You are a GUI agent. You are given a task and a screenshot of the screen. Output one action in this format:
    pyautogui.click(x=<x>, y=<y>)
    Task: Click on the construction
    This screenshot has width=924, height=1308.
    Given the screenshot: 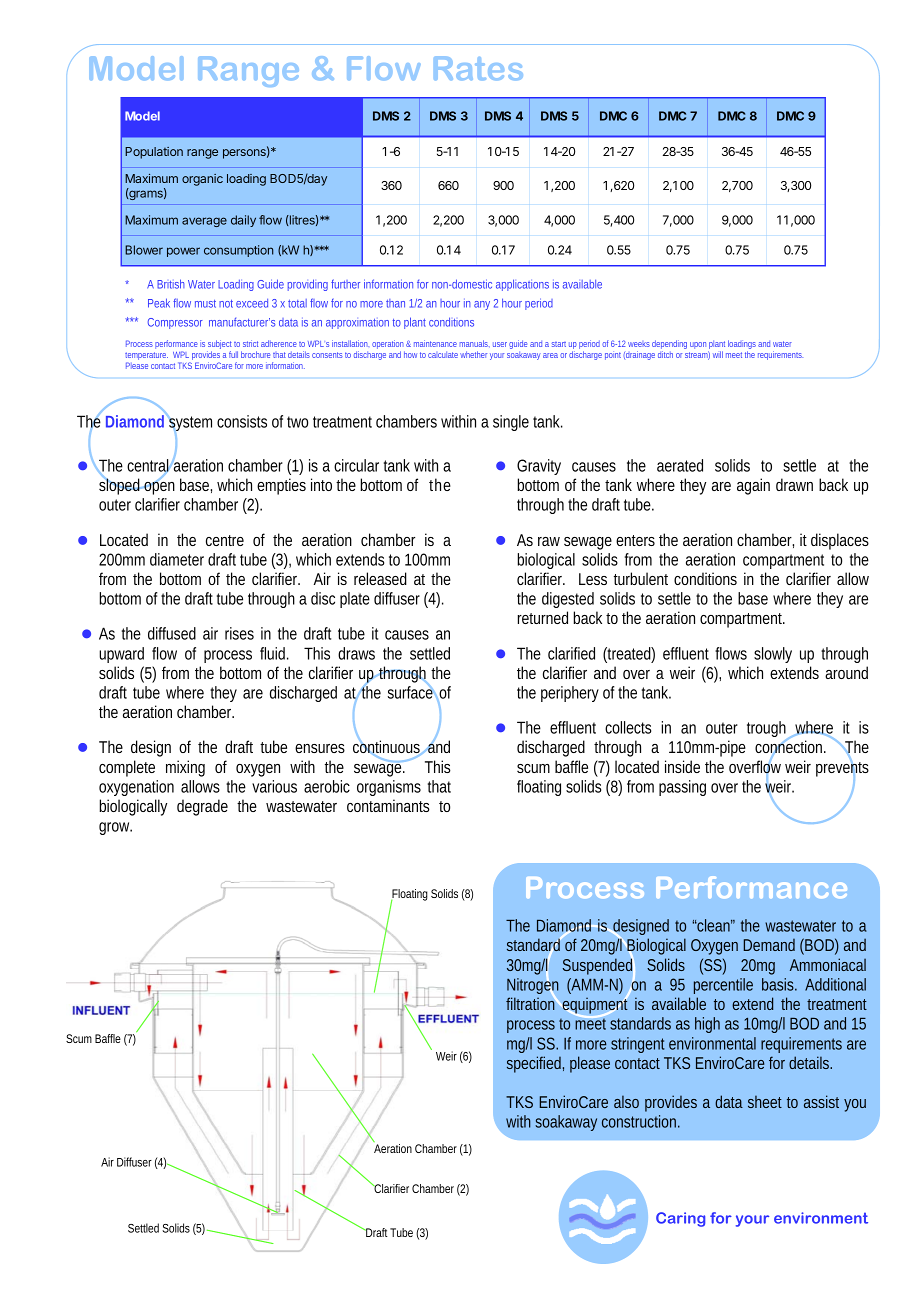 What is the action you would take?
    pyautogui.click(x=641, y=1121)
